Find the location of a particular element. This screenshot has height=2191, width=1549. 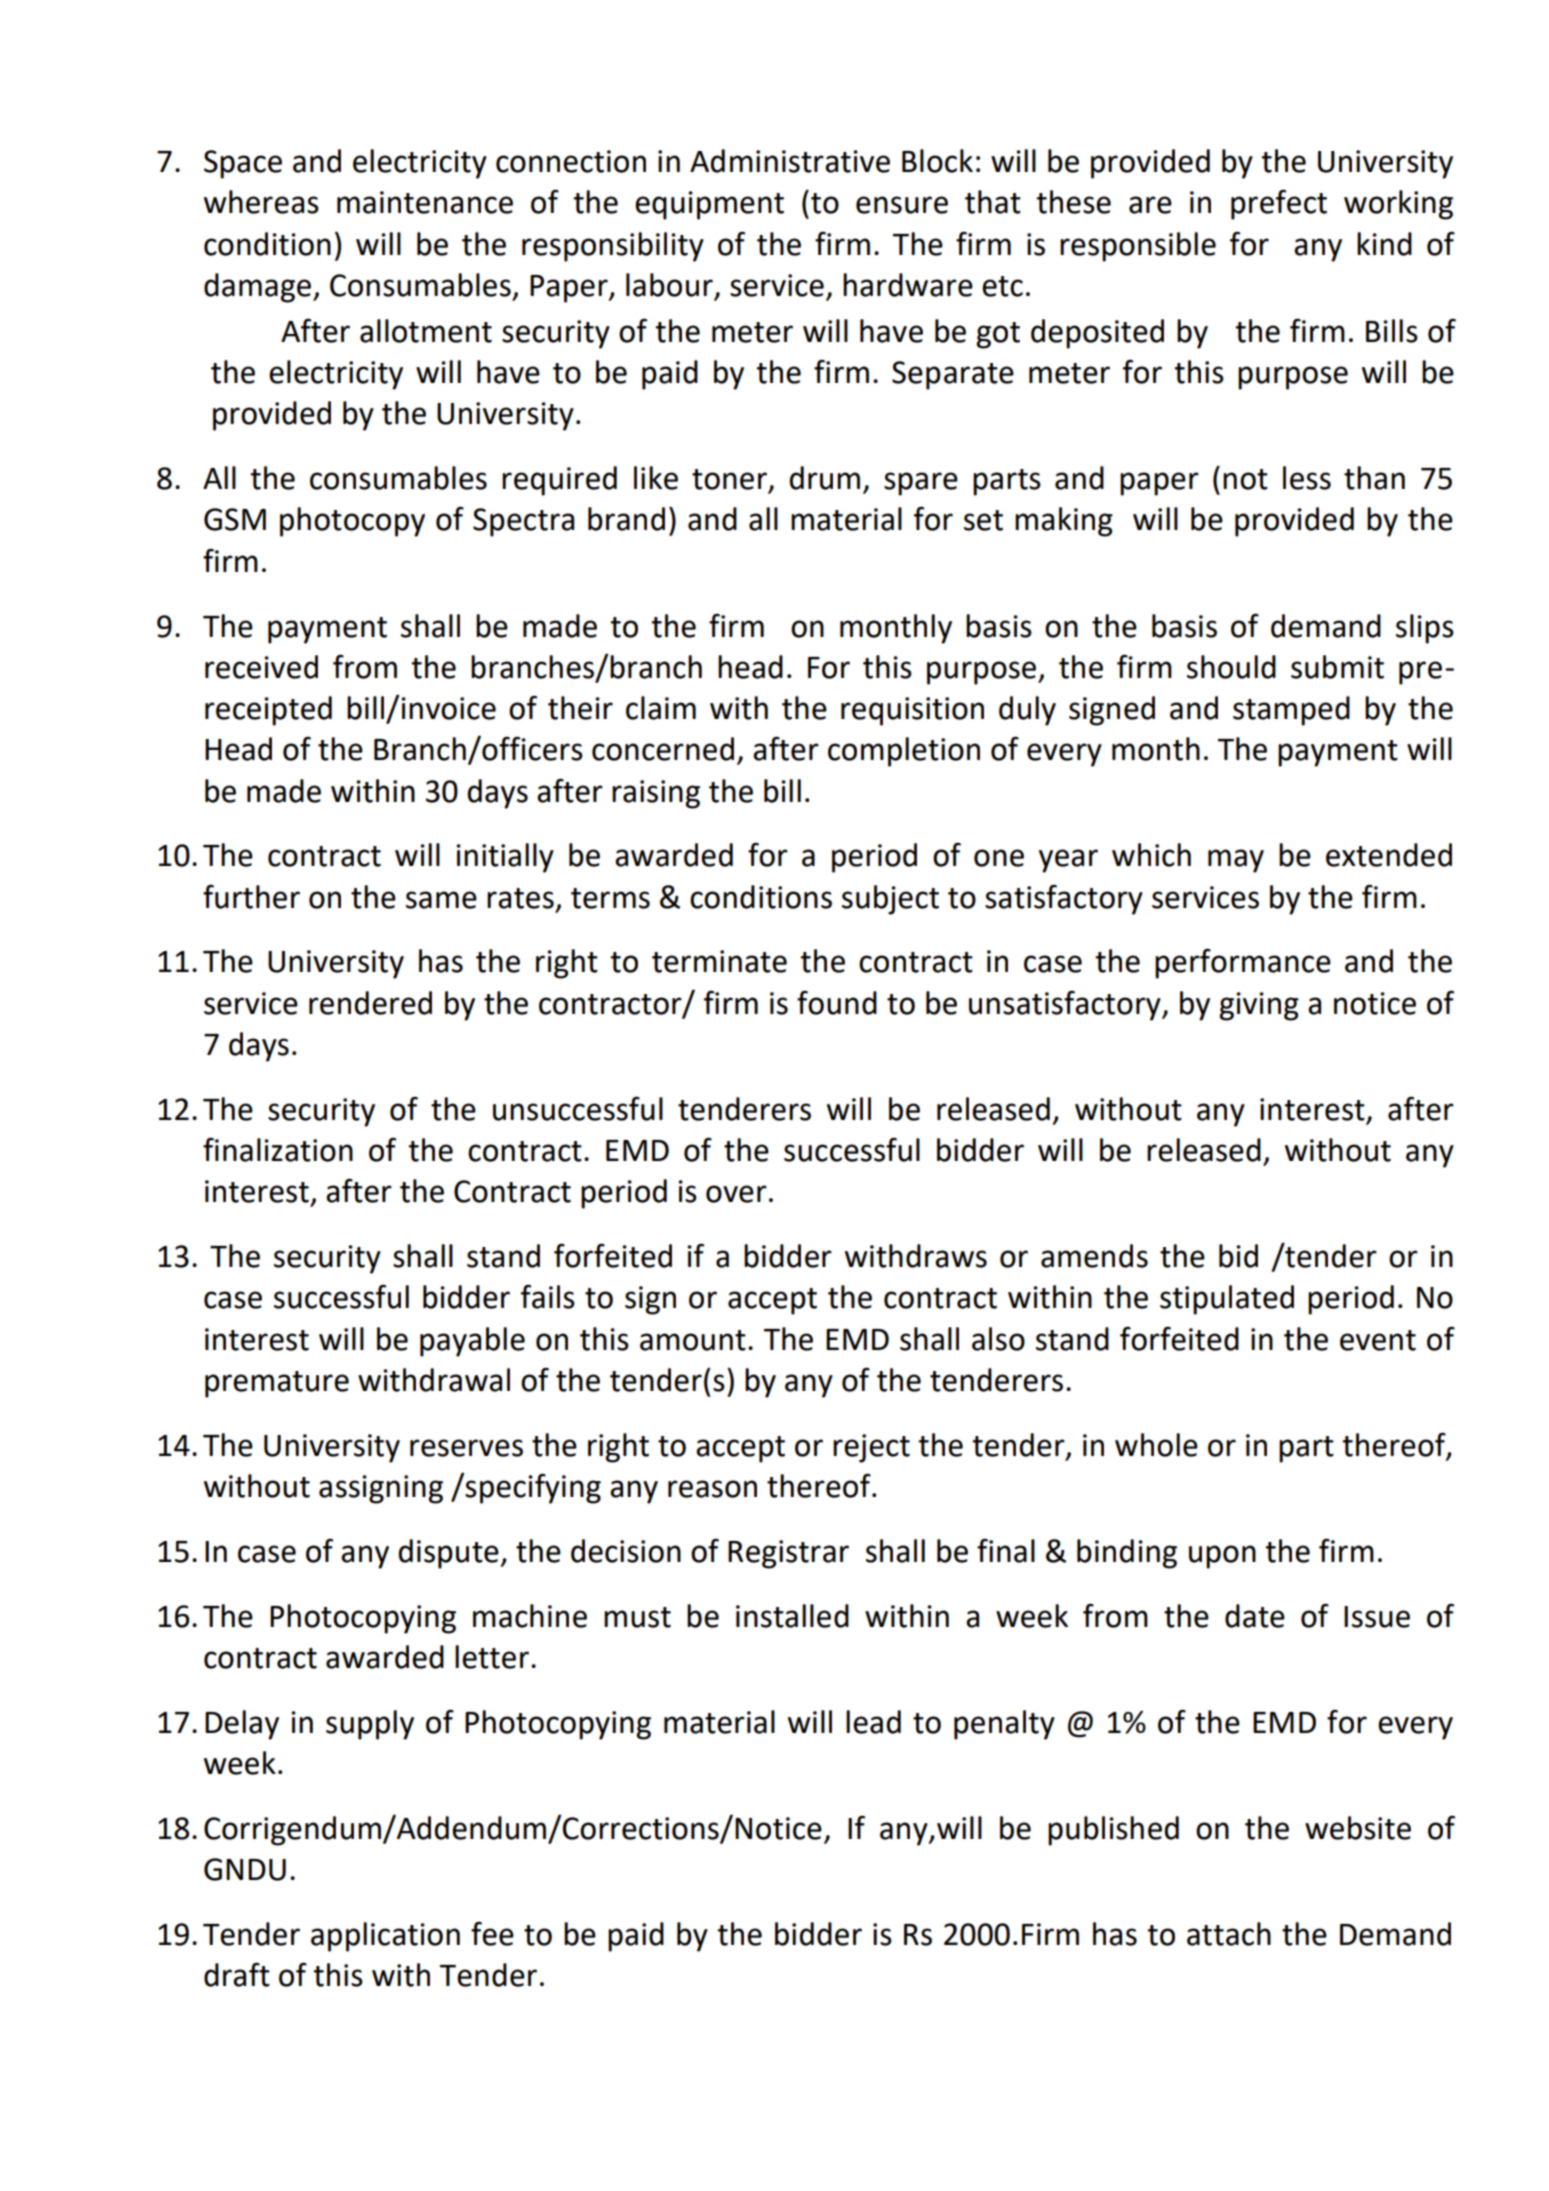

maintenance is located at coordinates (425, 202).
